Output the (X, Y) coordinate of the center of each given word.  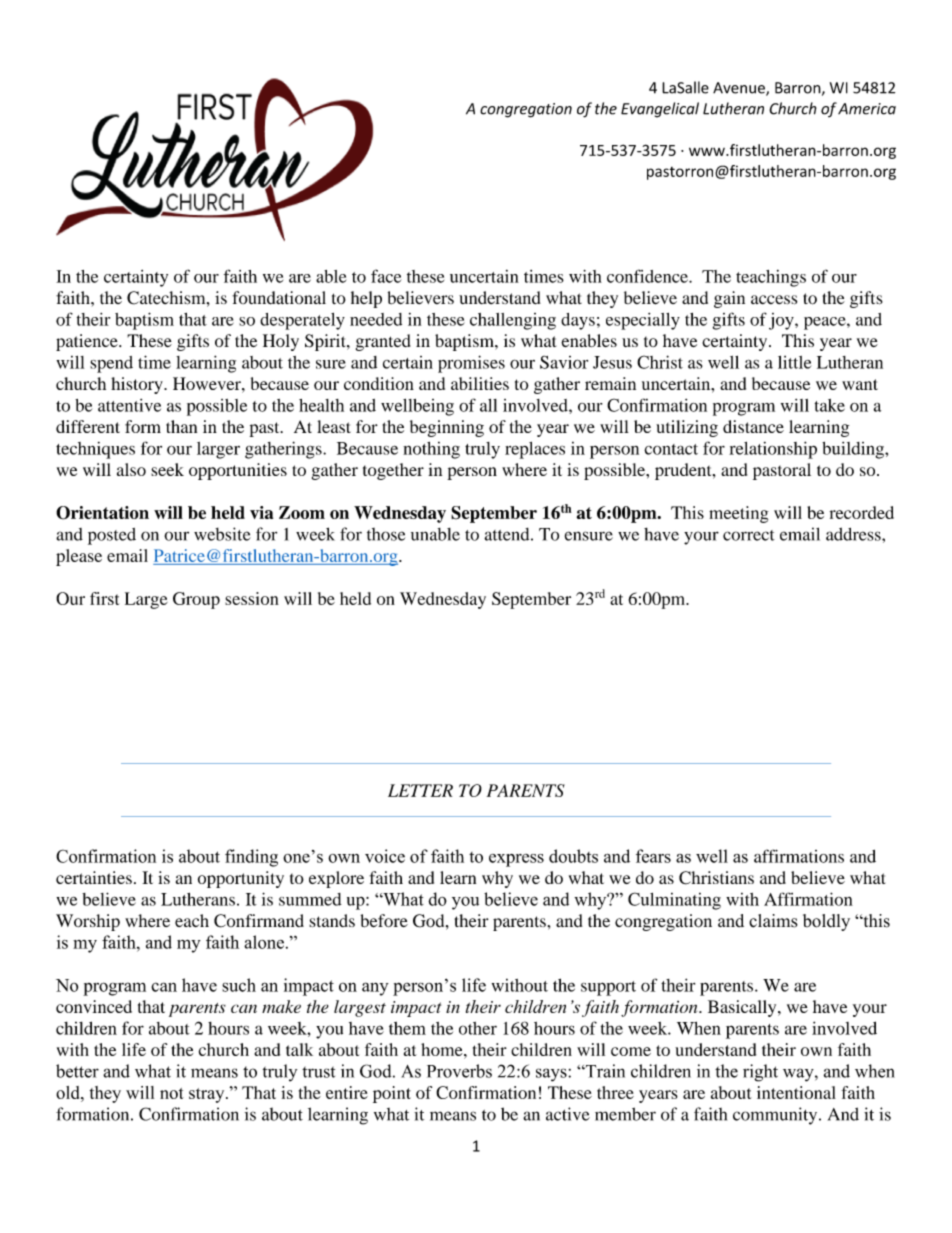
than (181, 426)
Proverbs (459, 1071)
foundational (279, 298)
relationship (773, 450)
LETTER (420, 790)
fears (653, 856)
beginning (447, 428)
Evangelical (660, 110)
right (760, 1073)
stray (208, 1095)
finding (251, 858)
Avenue (740, 89)
